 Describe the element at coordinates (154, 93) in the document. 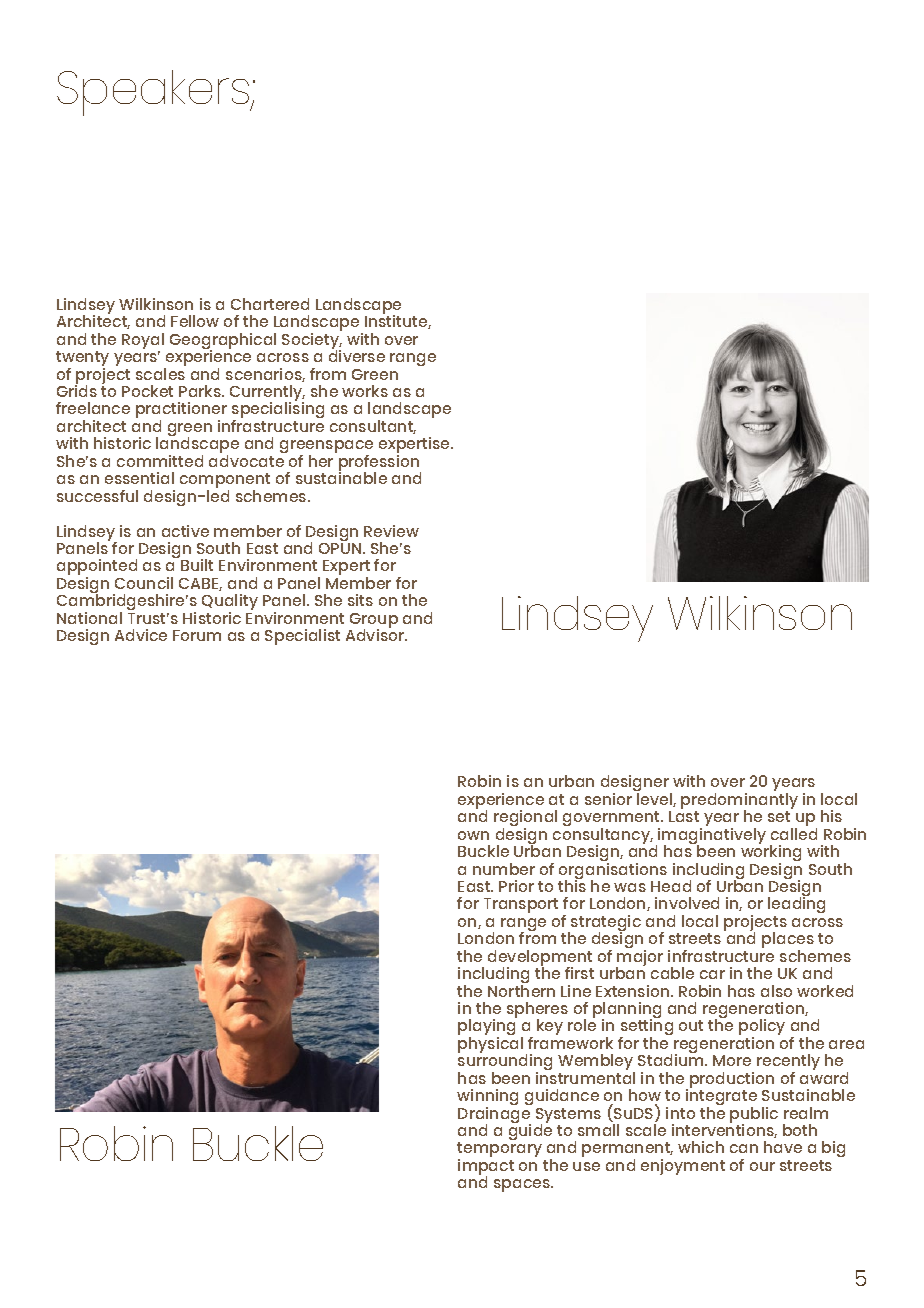

I see `Speakers` at that location.
